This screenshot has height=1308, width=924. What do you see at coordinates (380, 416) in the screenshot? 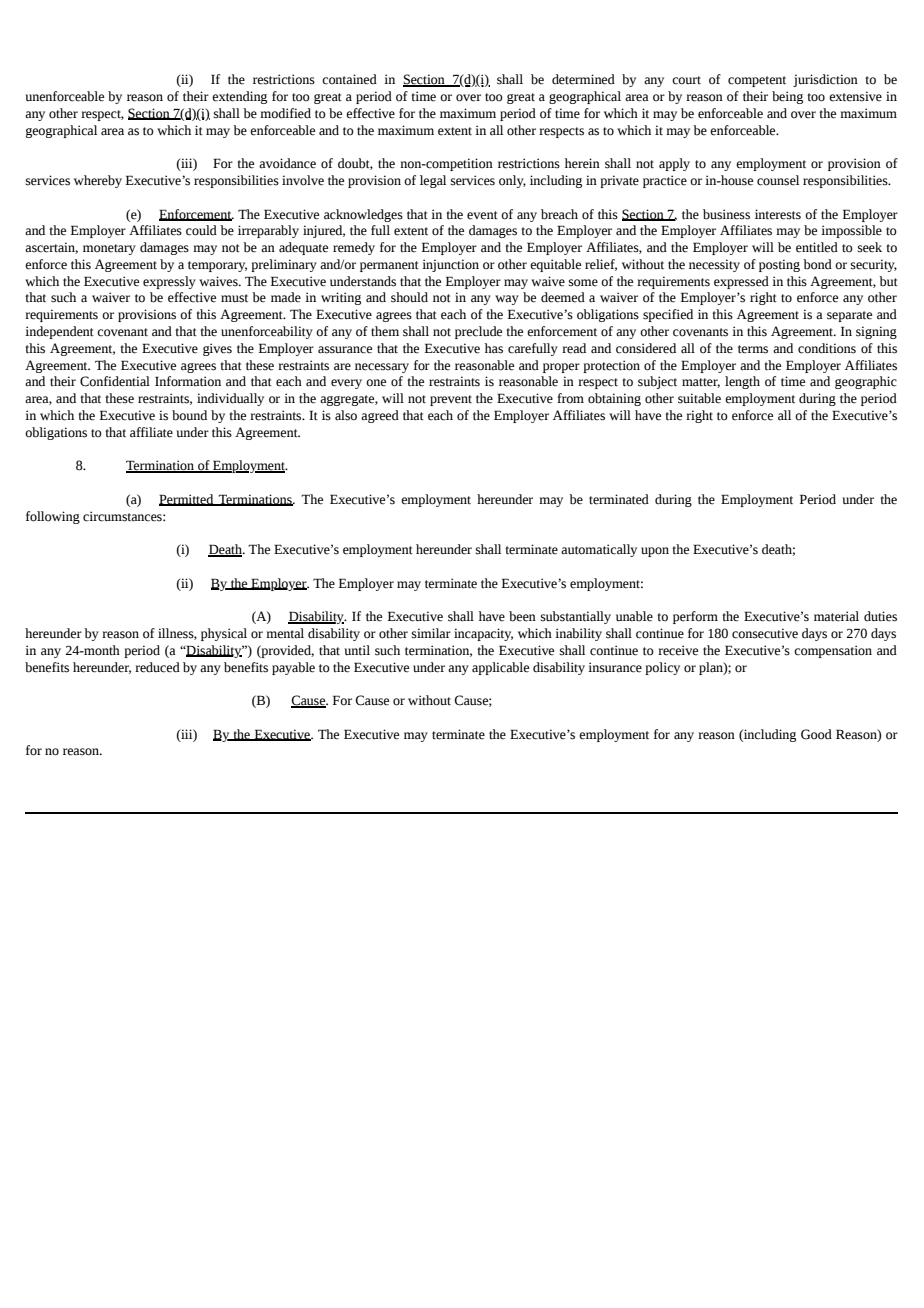
I see `agreed` at bounding box center [380, 416].
